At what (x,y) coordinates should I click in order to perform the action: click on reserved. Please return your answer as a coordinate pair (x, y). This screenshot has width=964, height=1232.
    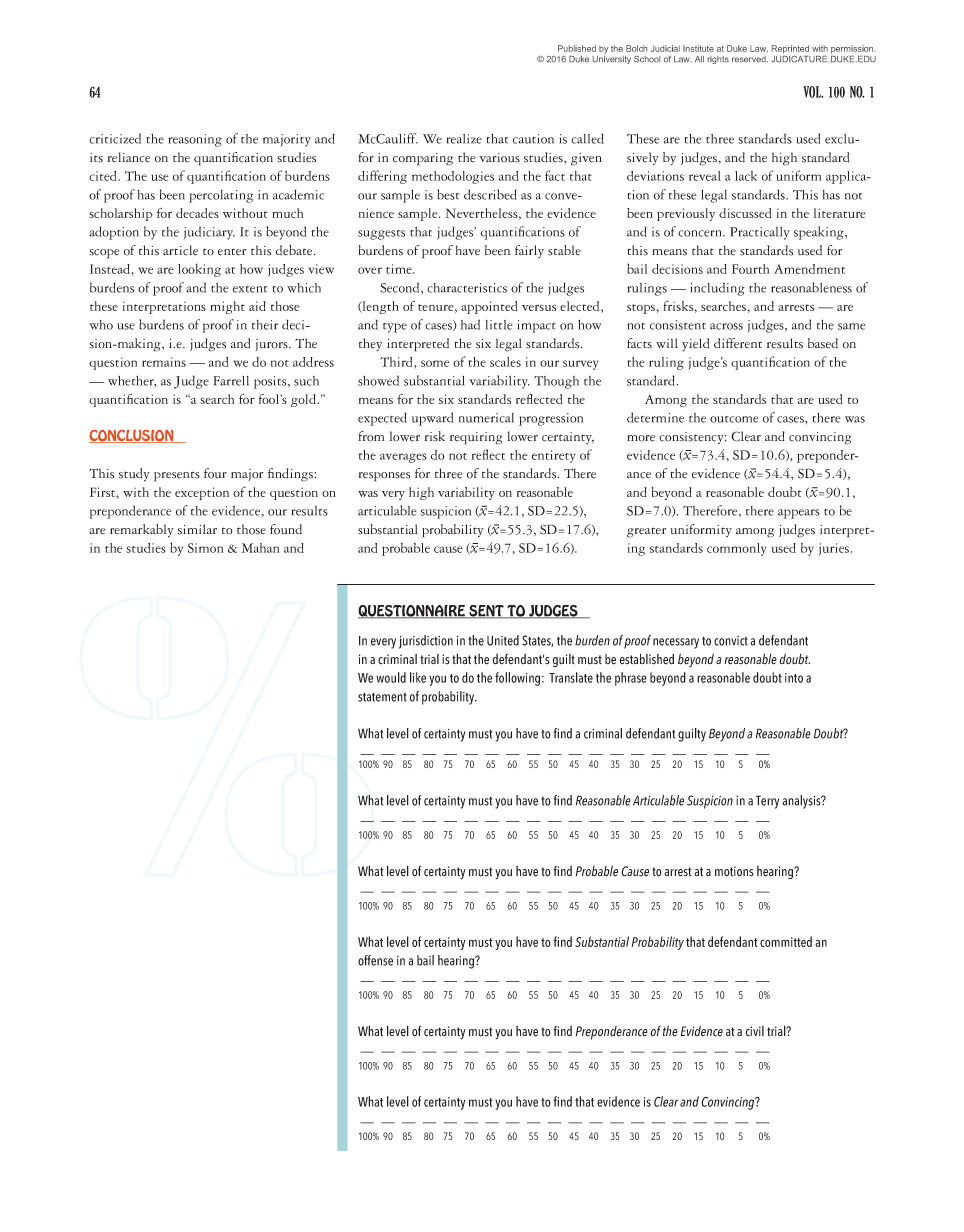
    Looking at the image, I should click on (750, 59).
